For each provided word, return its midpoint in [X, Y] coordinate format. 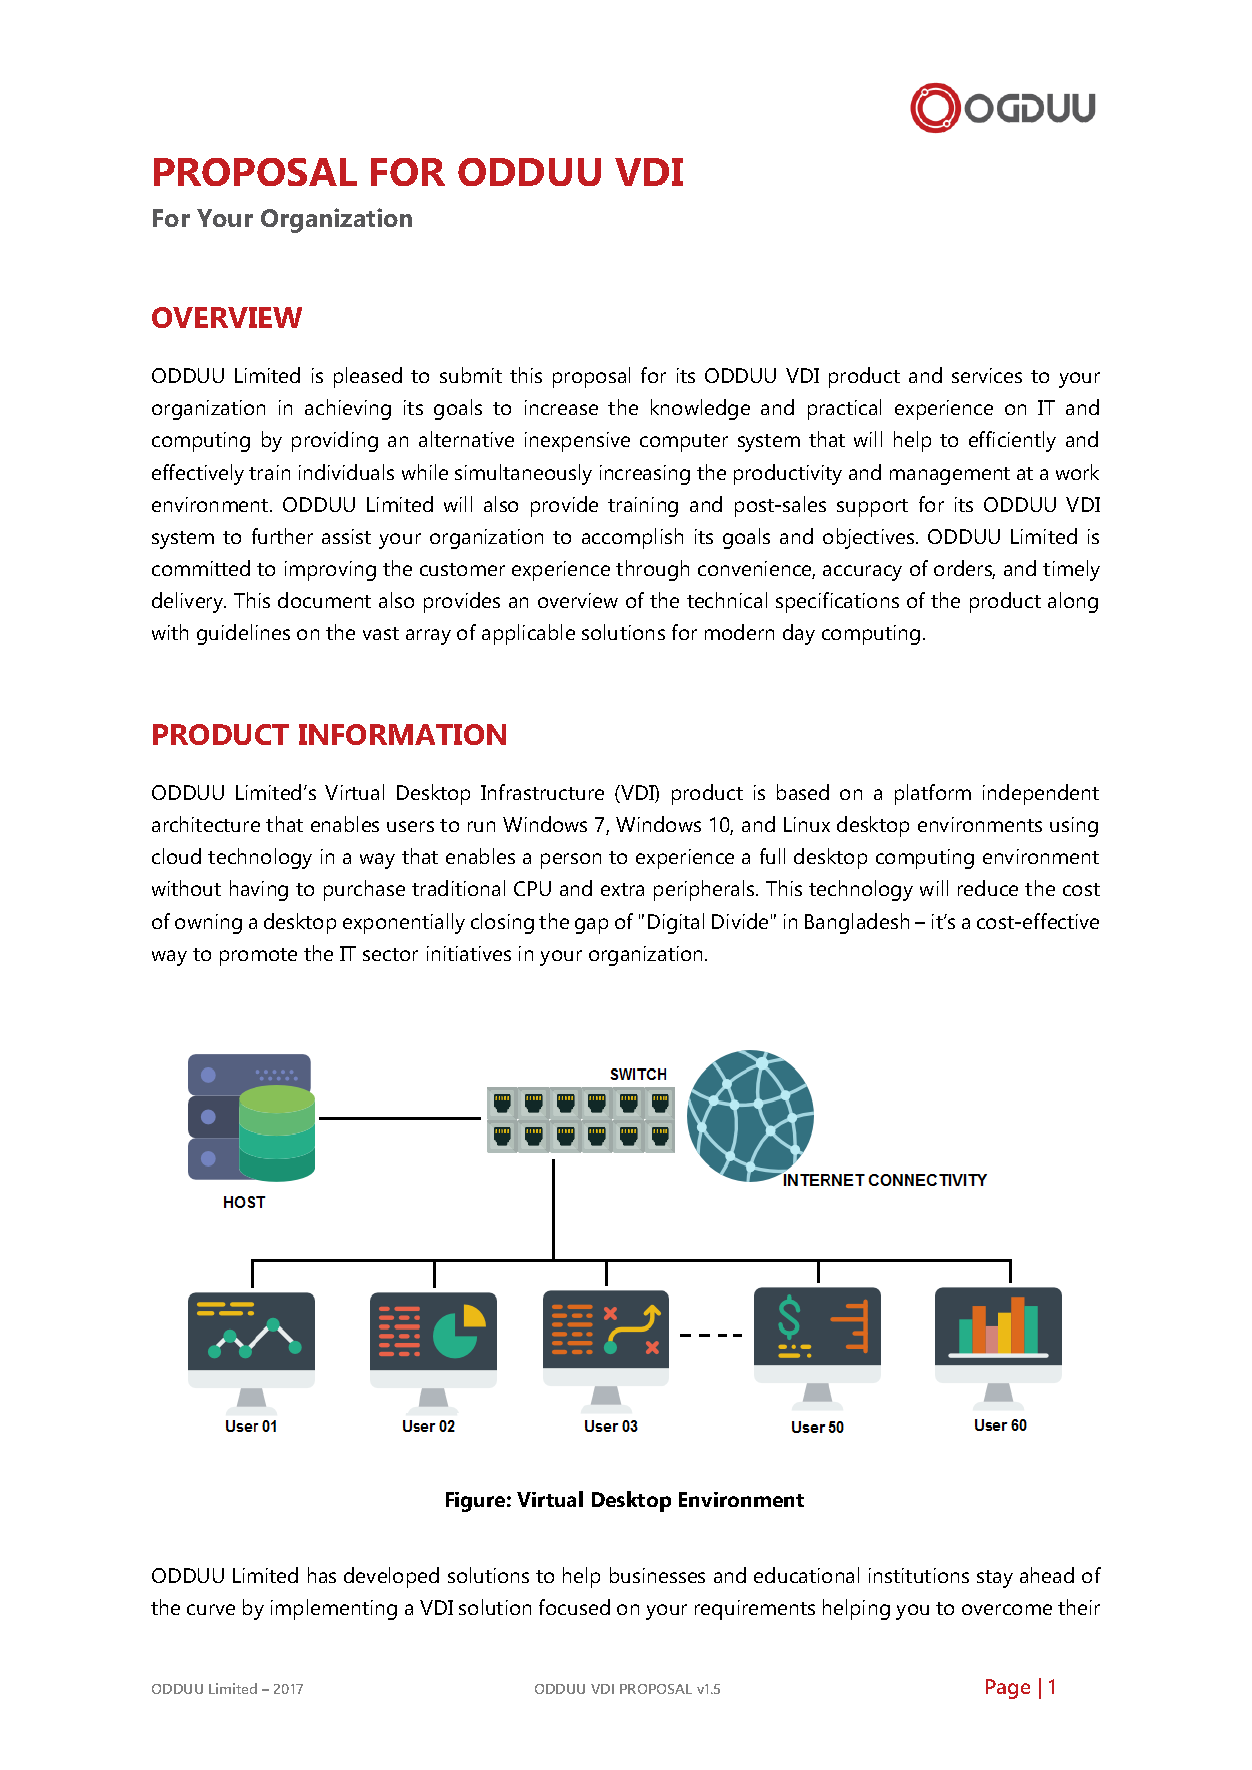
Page [1008, 1689]
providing [335, 441]
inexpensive [577, 442]
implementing [334, 1609]
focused [574, 1607]
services [987, 375]
